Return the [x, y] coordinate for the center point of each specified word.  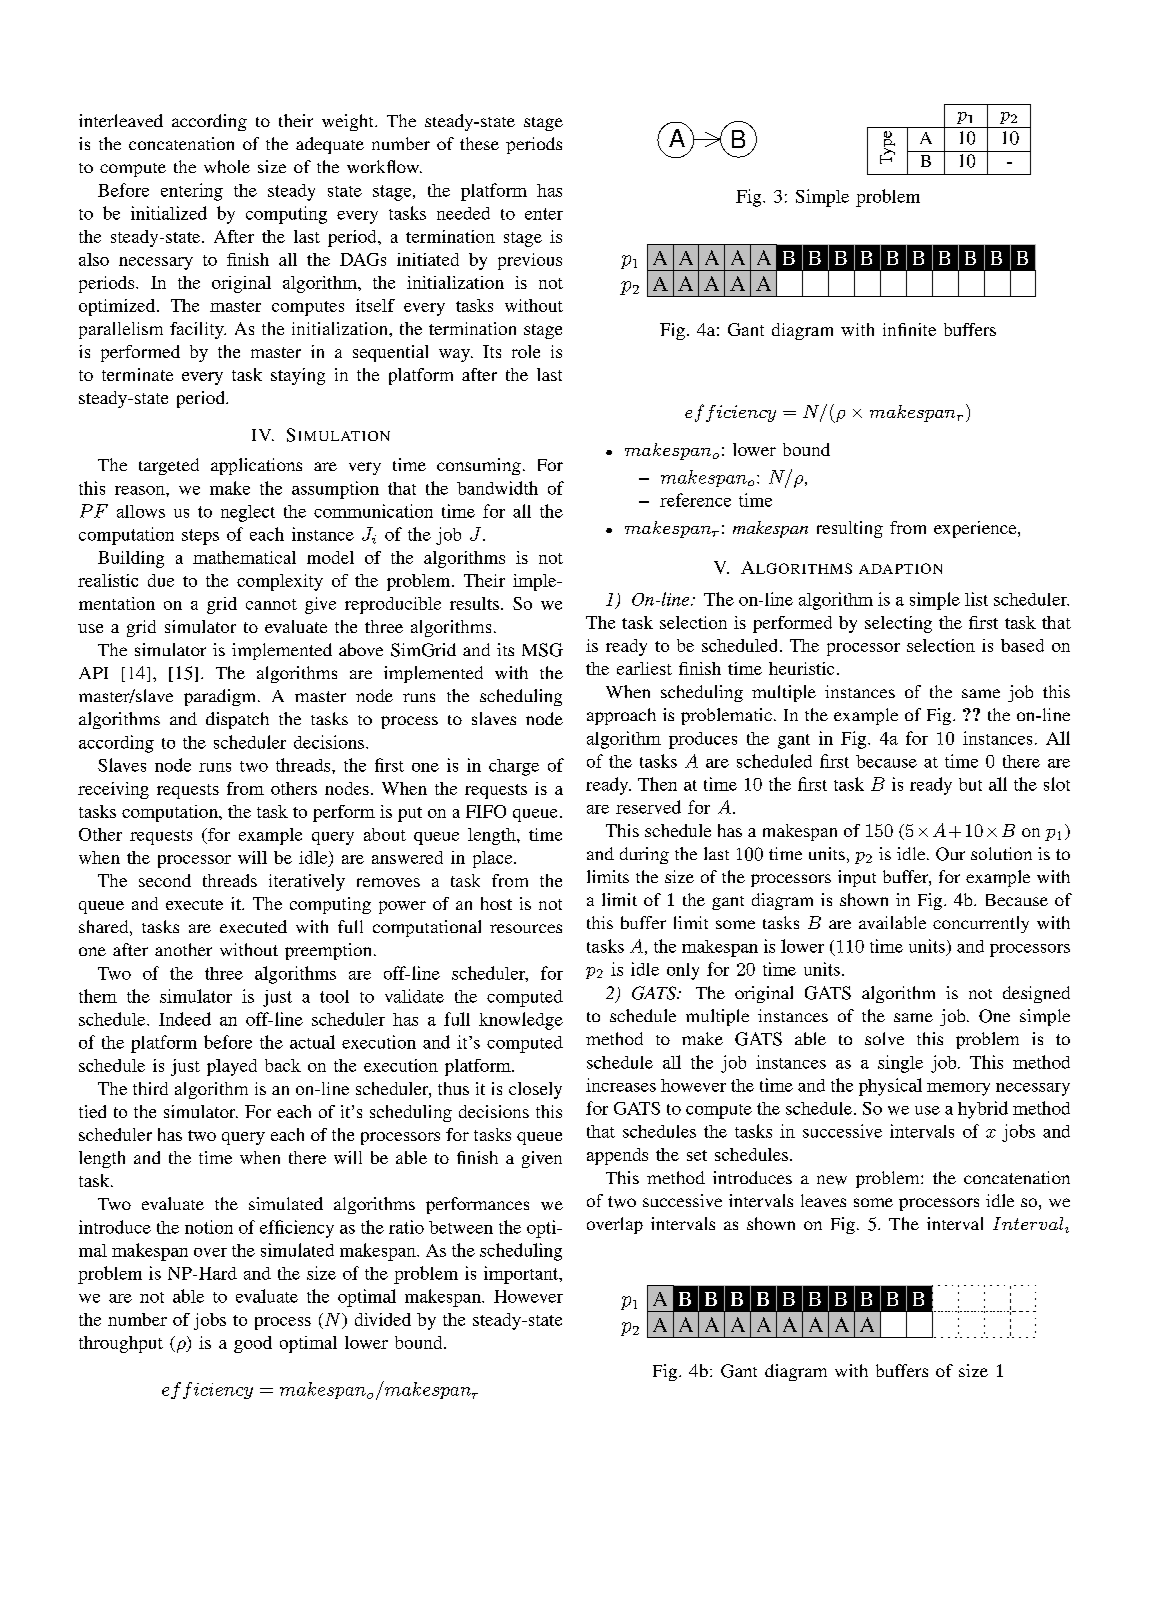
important [522, 1275]
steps [200, 537]
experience [976, 529]
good [253, 1344]
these [479, 143]
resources [526, 928]
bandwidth [497, 488]
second [165, 880]
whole [227, 166]
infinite [909, 329]
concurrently [981, 924]
